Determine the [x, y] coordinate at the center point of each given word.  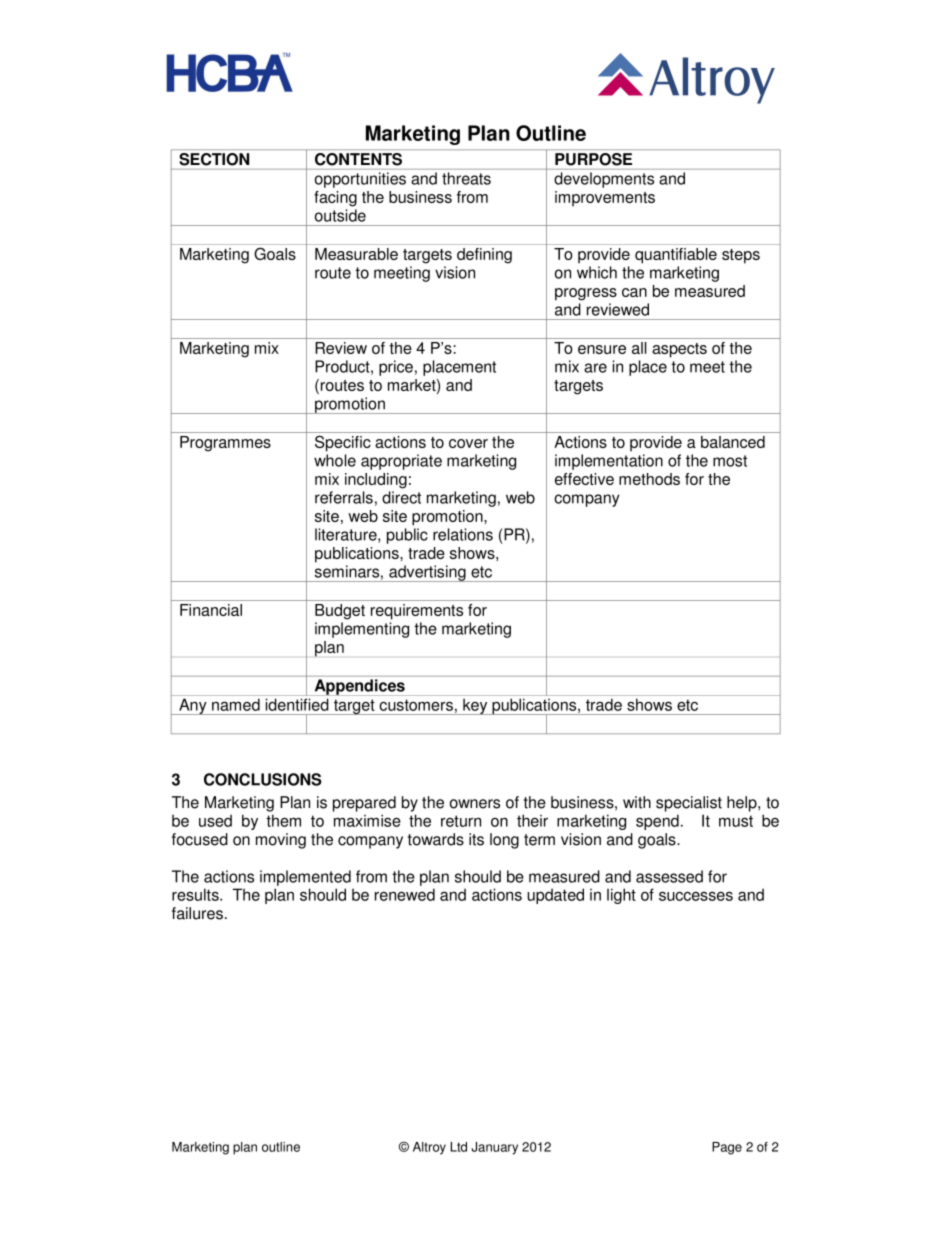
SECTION [214, 159]
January [494, 1148]
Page [727, 1148]
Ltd [458, 1147]
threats [466, 178]
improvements [605, 199]
